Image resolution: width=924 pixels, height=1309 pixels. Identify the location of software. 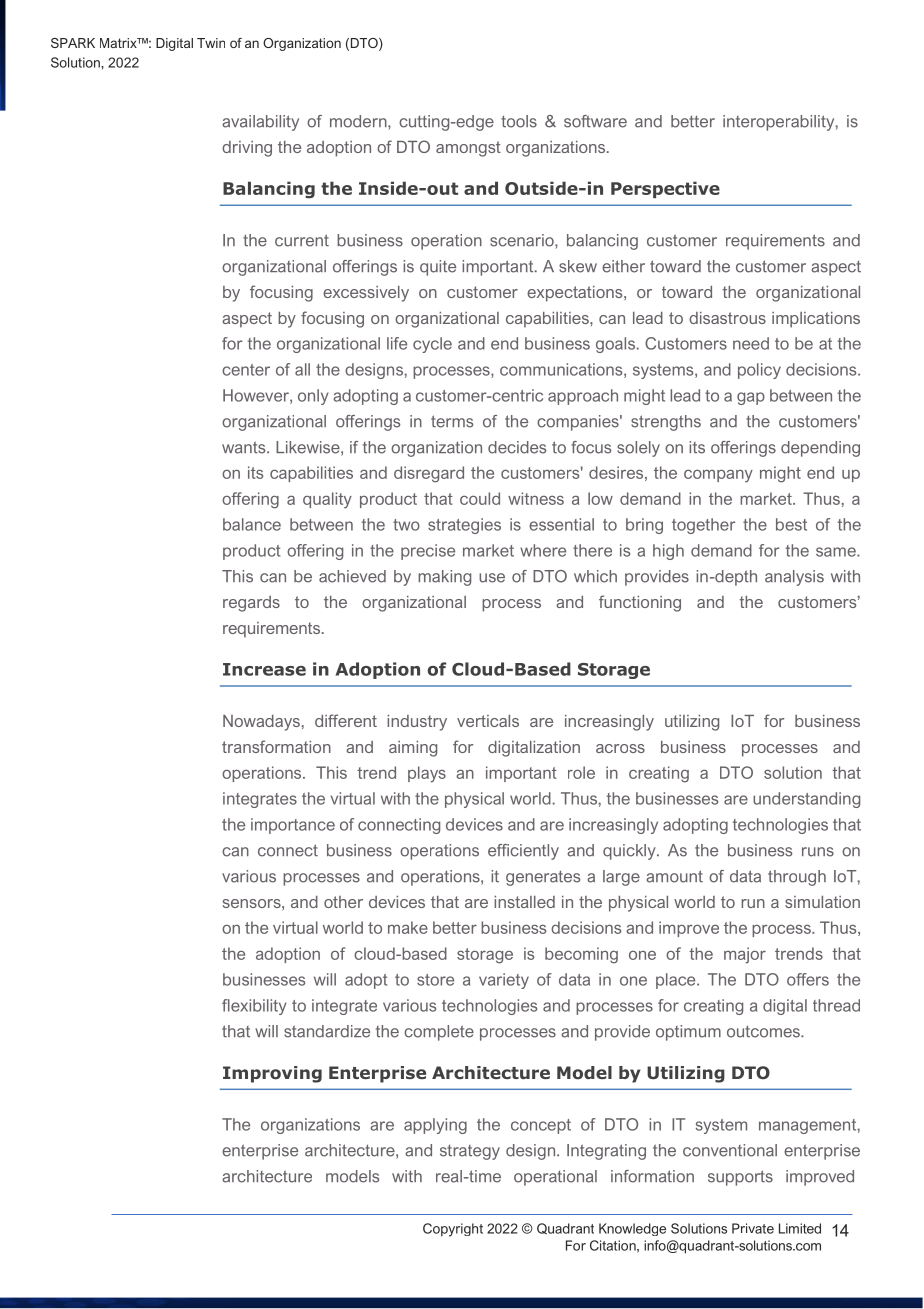
(595, 121).
